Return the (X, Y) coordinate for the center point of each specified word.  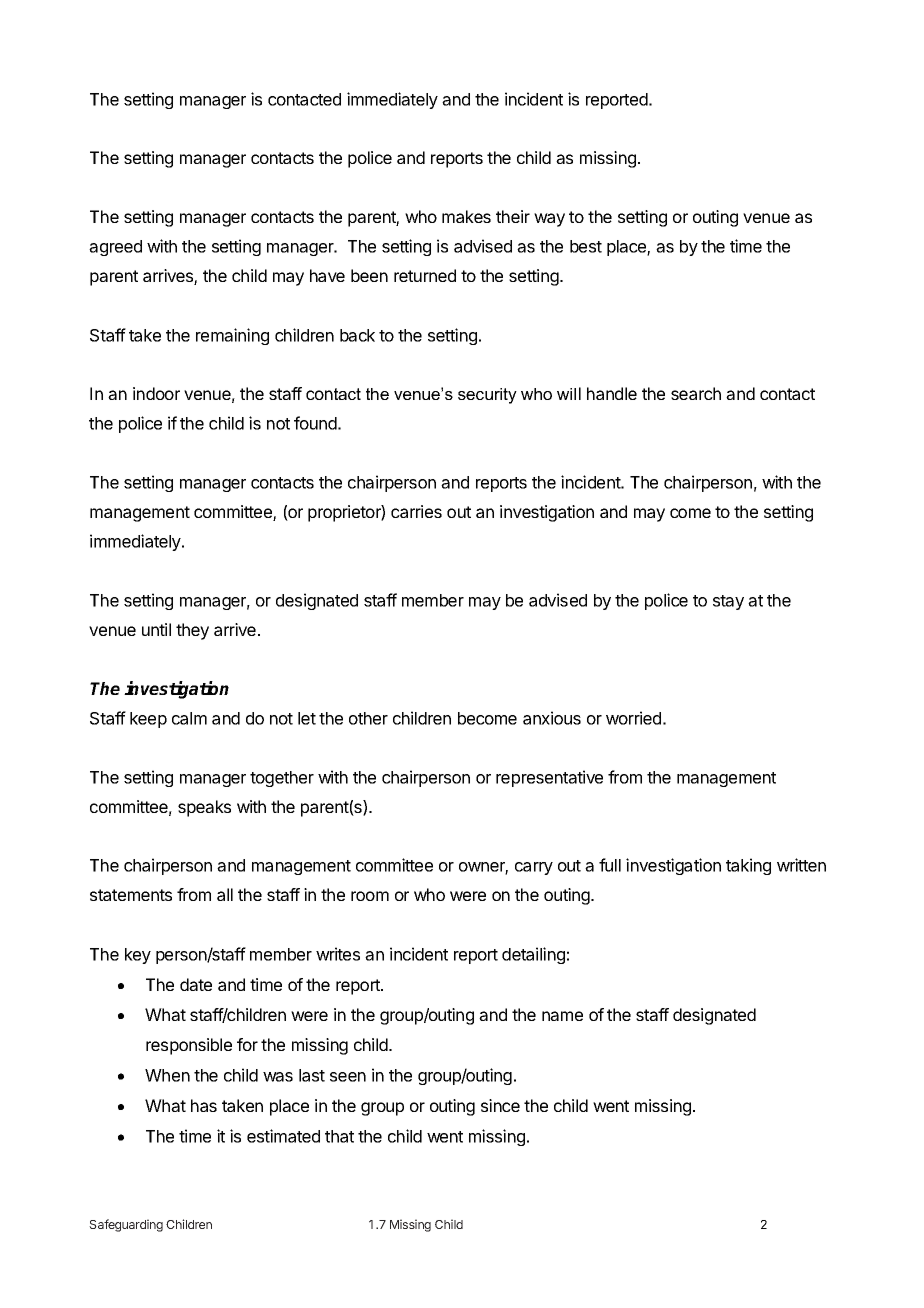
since (500, 1105)
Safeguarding (126, 1225)
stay (728, 602)
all (225, 894)
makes (466, 216)
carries (416, 511)
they (192, 631)
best (586, 246)
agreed (115, 248)
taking (748, 866)
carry (534, 868)
